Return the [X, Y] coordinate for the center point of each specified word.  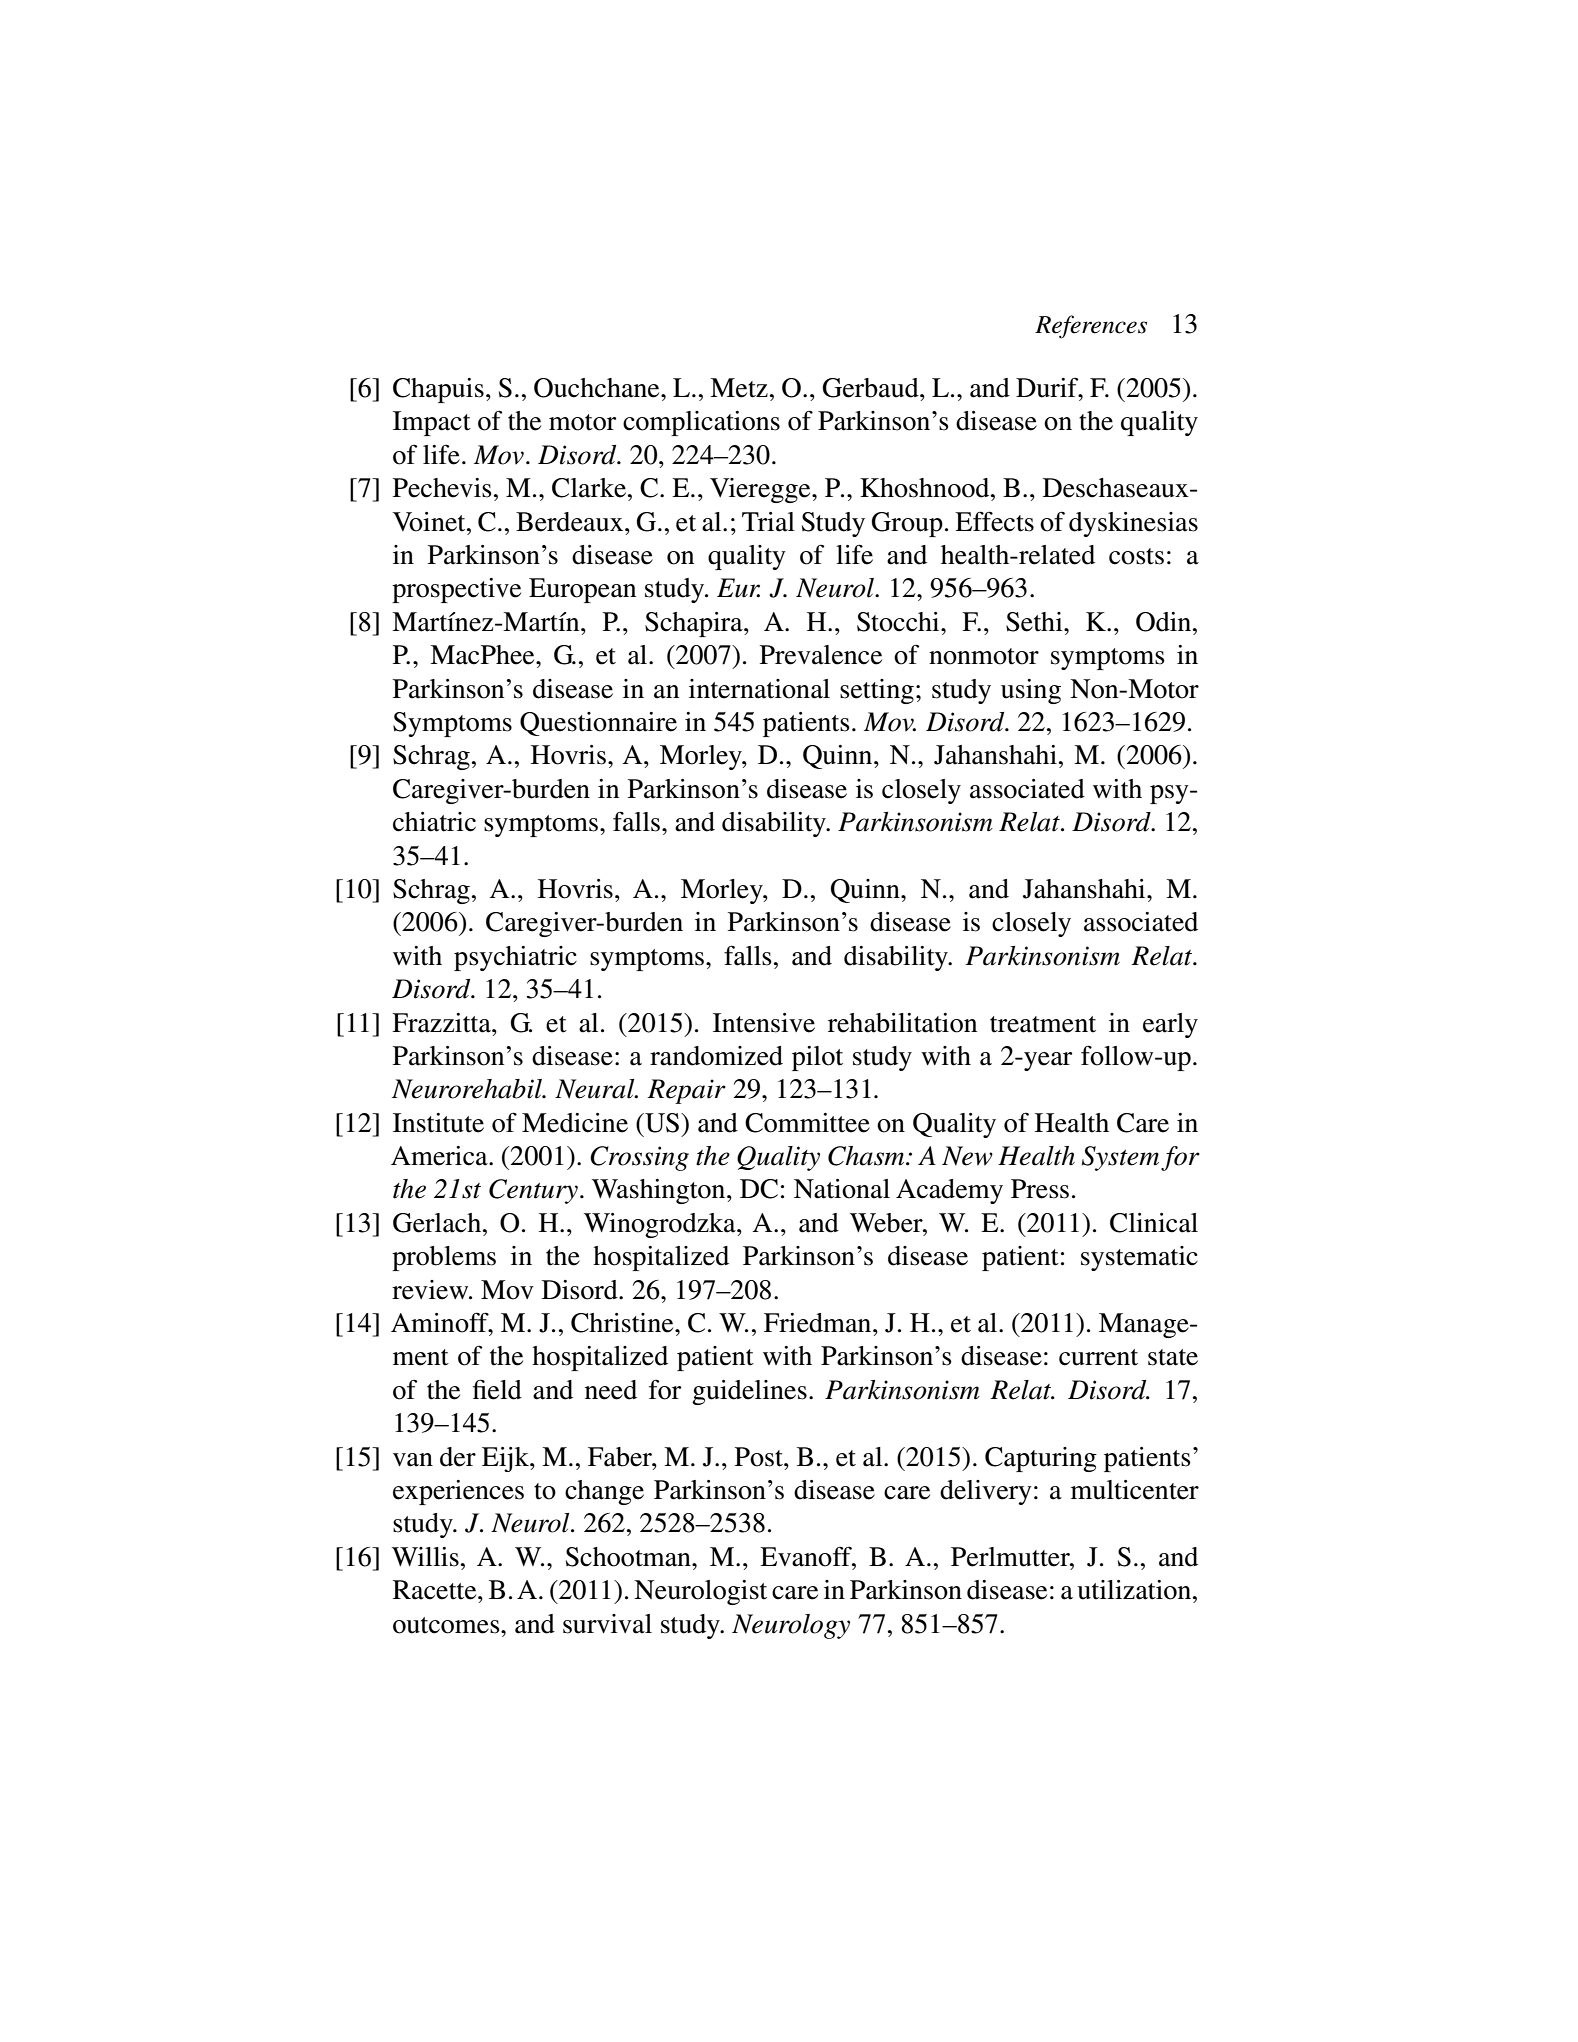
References [1091, 327]
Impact [432, 423]
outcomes [447, 1625]
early [1170, 1025]
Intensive [764, 1023]
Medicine [575, 1123]
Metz [739, 388]
